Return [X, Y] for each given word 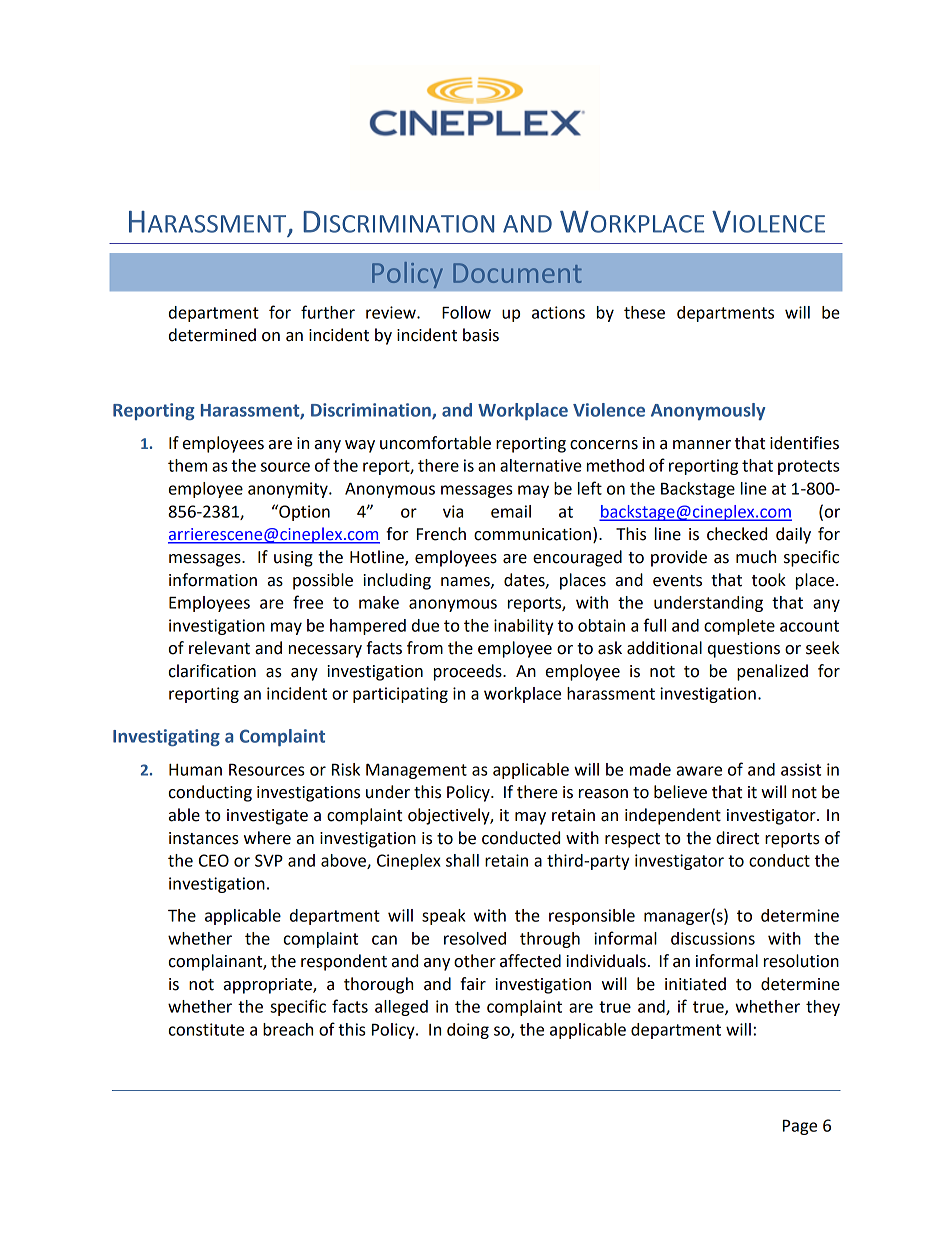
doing [468, 1031]
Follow [466, 312]
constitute [206, 1029]
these [644, 312]
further [328, 312]
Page [800, 1127]
